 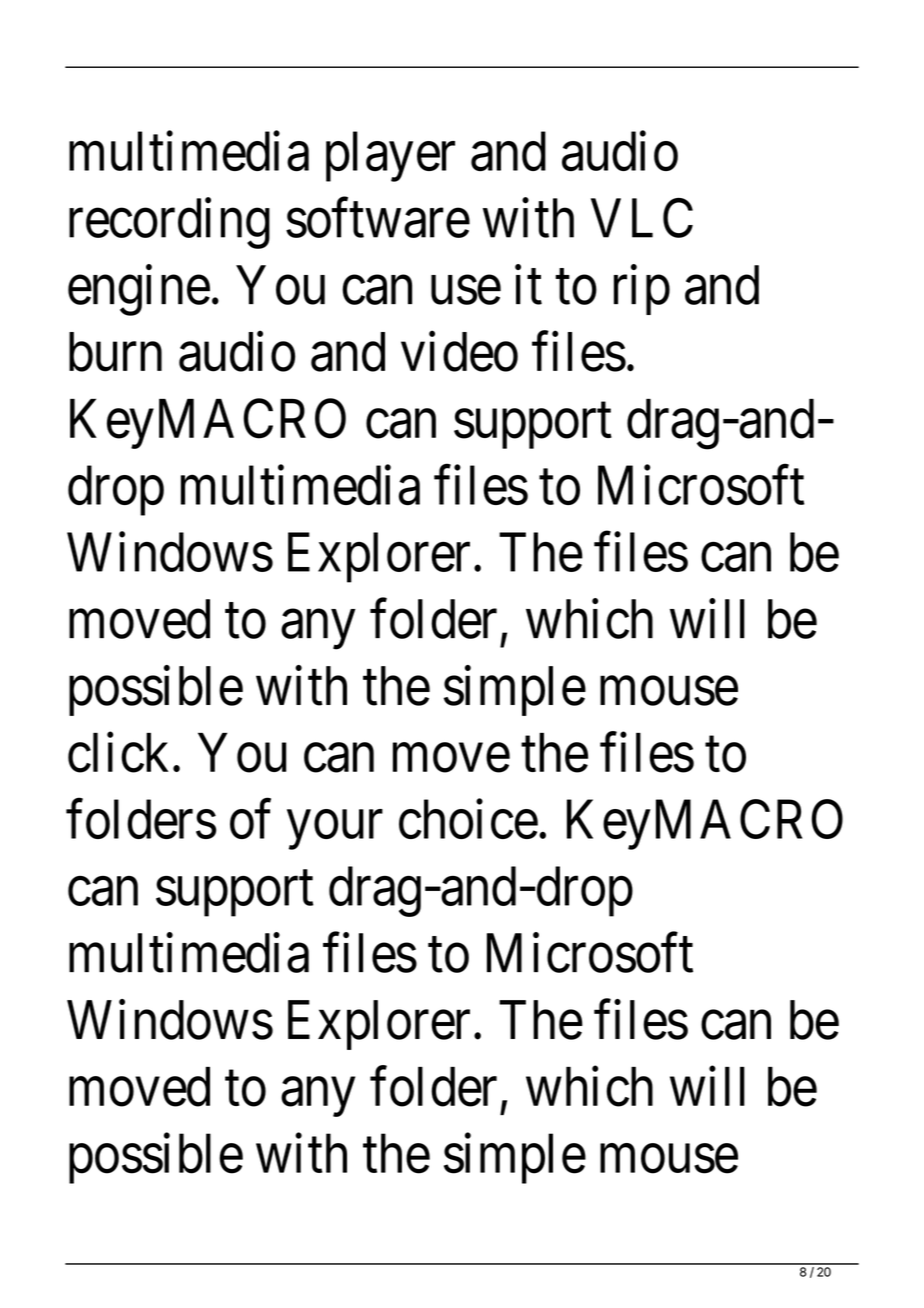 I want to click on player, so click(x=390, y=157).
